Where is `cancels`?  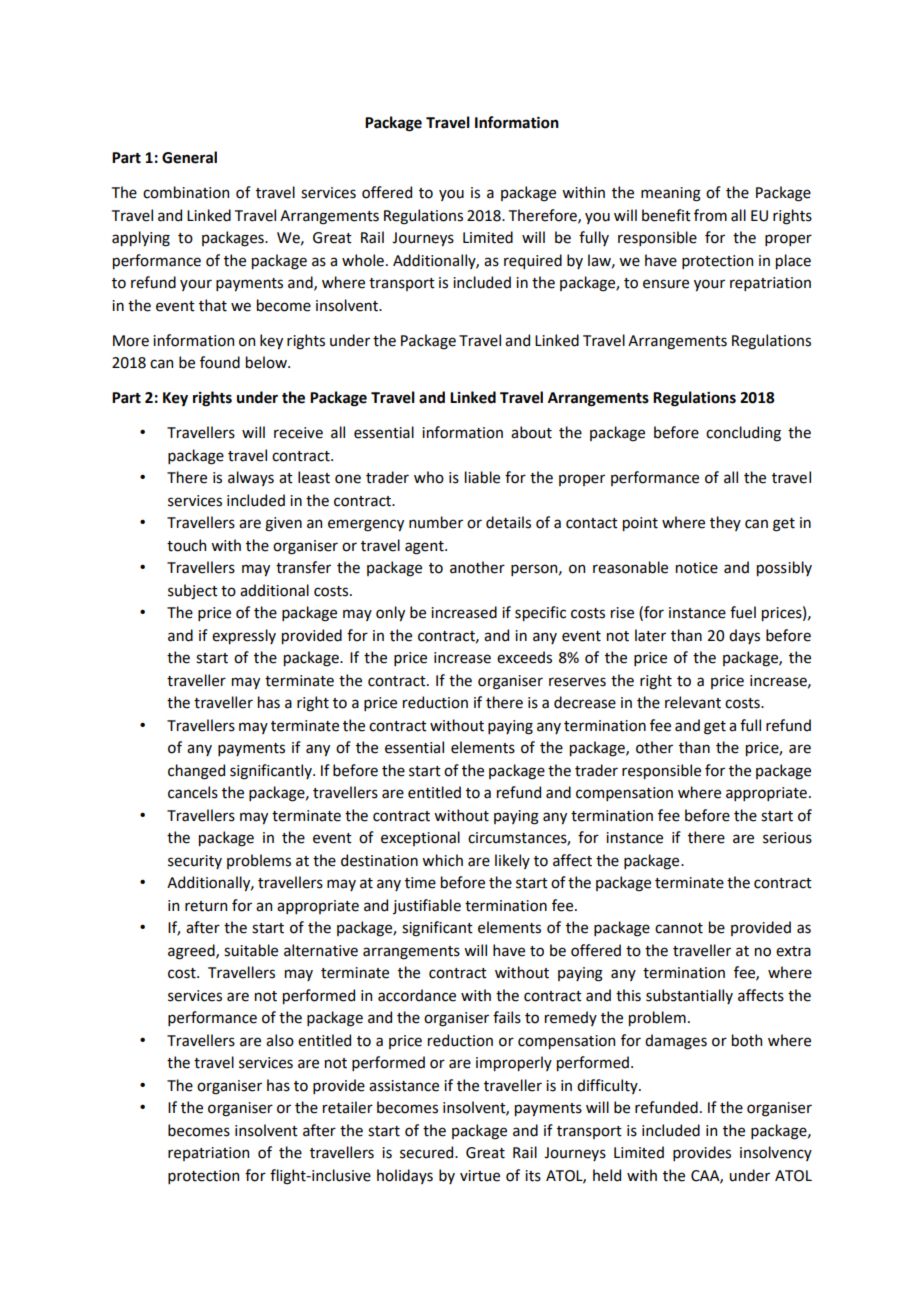 cancels is located at coordinates (193, 792).
